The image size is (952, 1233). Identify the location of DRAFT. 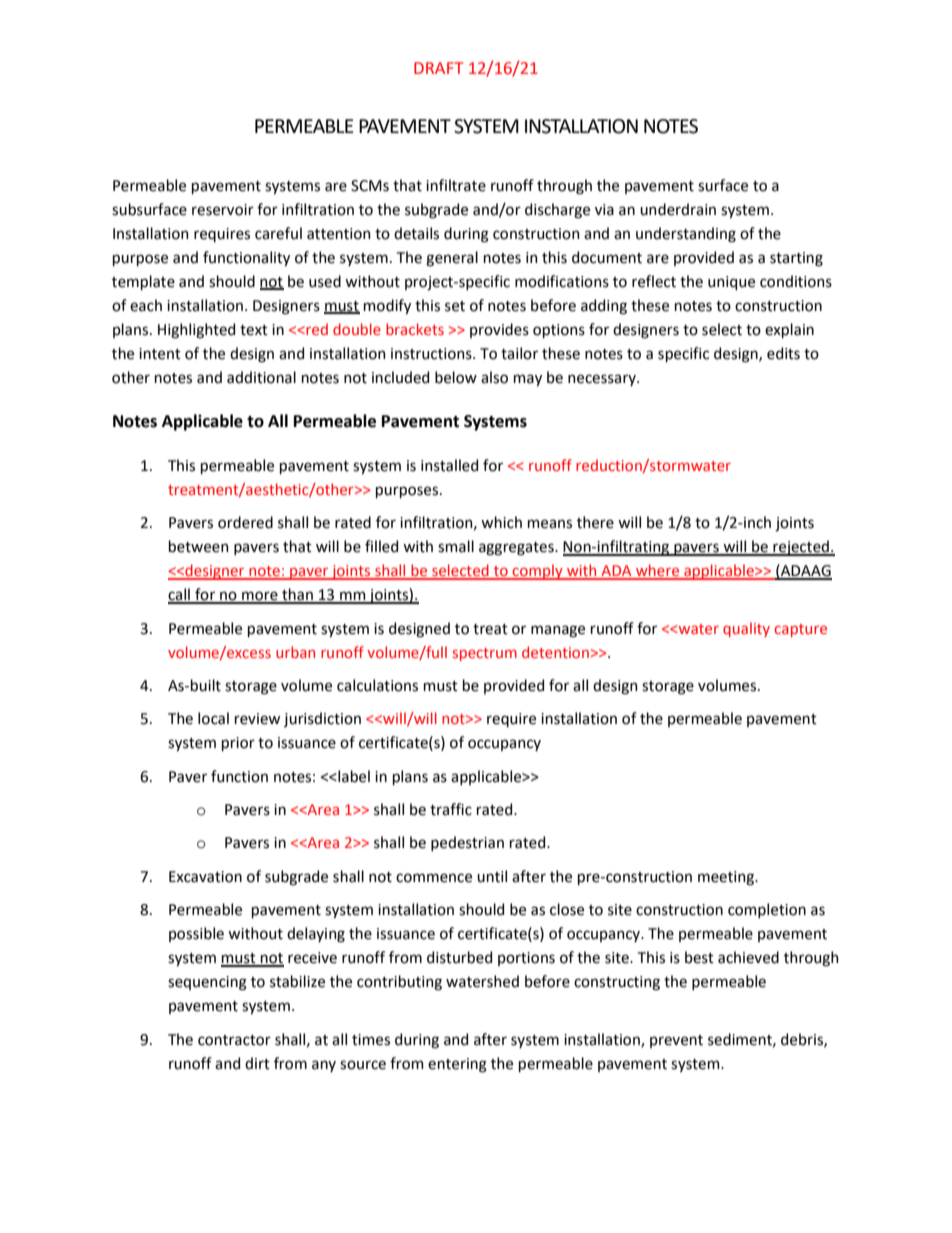
(438, 68).
